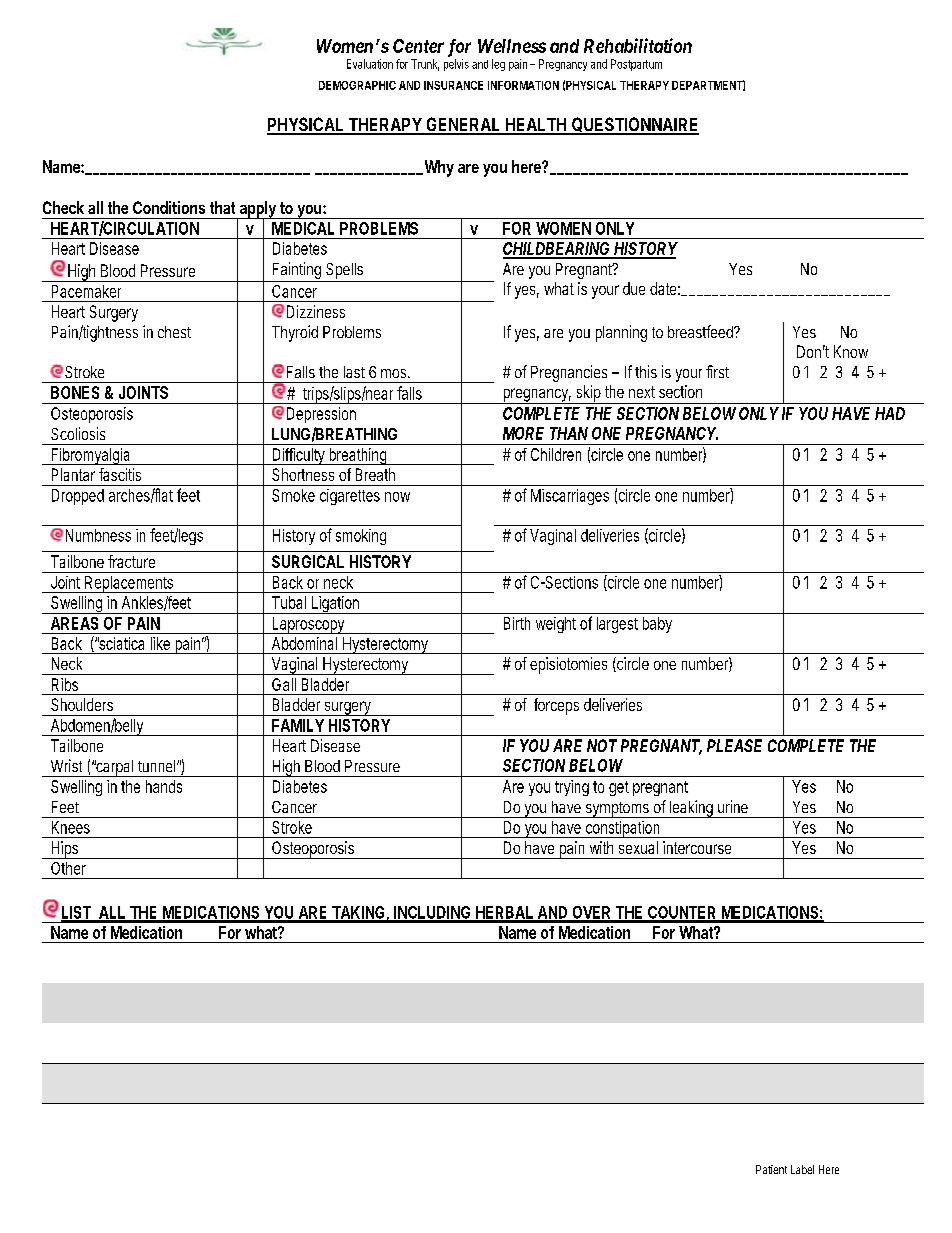 This document has height=1233, width=952. What do you see at coordinates (65, 850) in the document?
I see `Hips` at bounding box center [65, 850].
